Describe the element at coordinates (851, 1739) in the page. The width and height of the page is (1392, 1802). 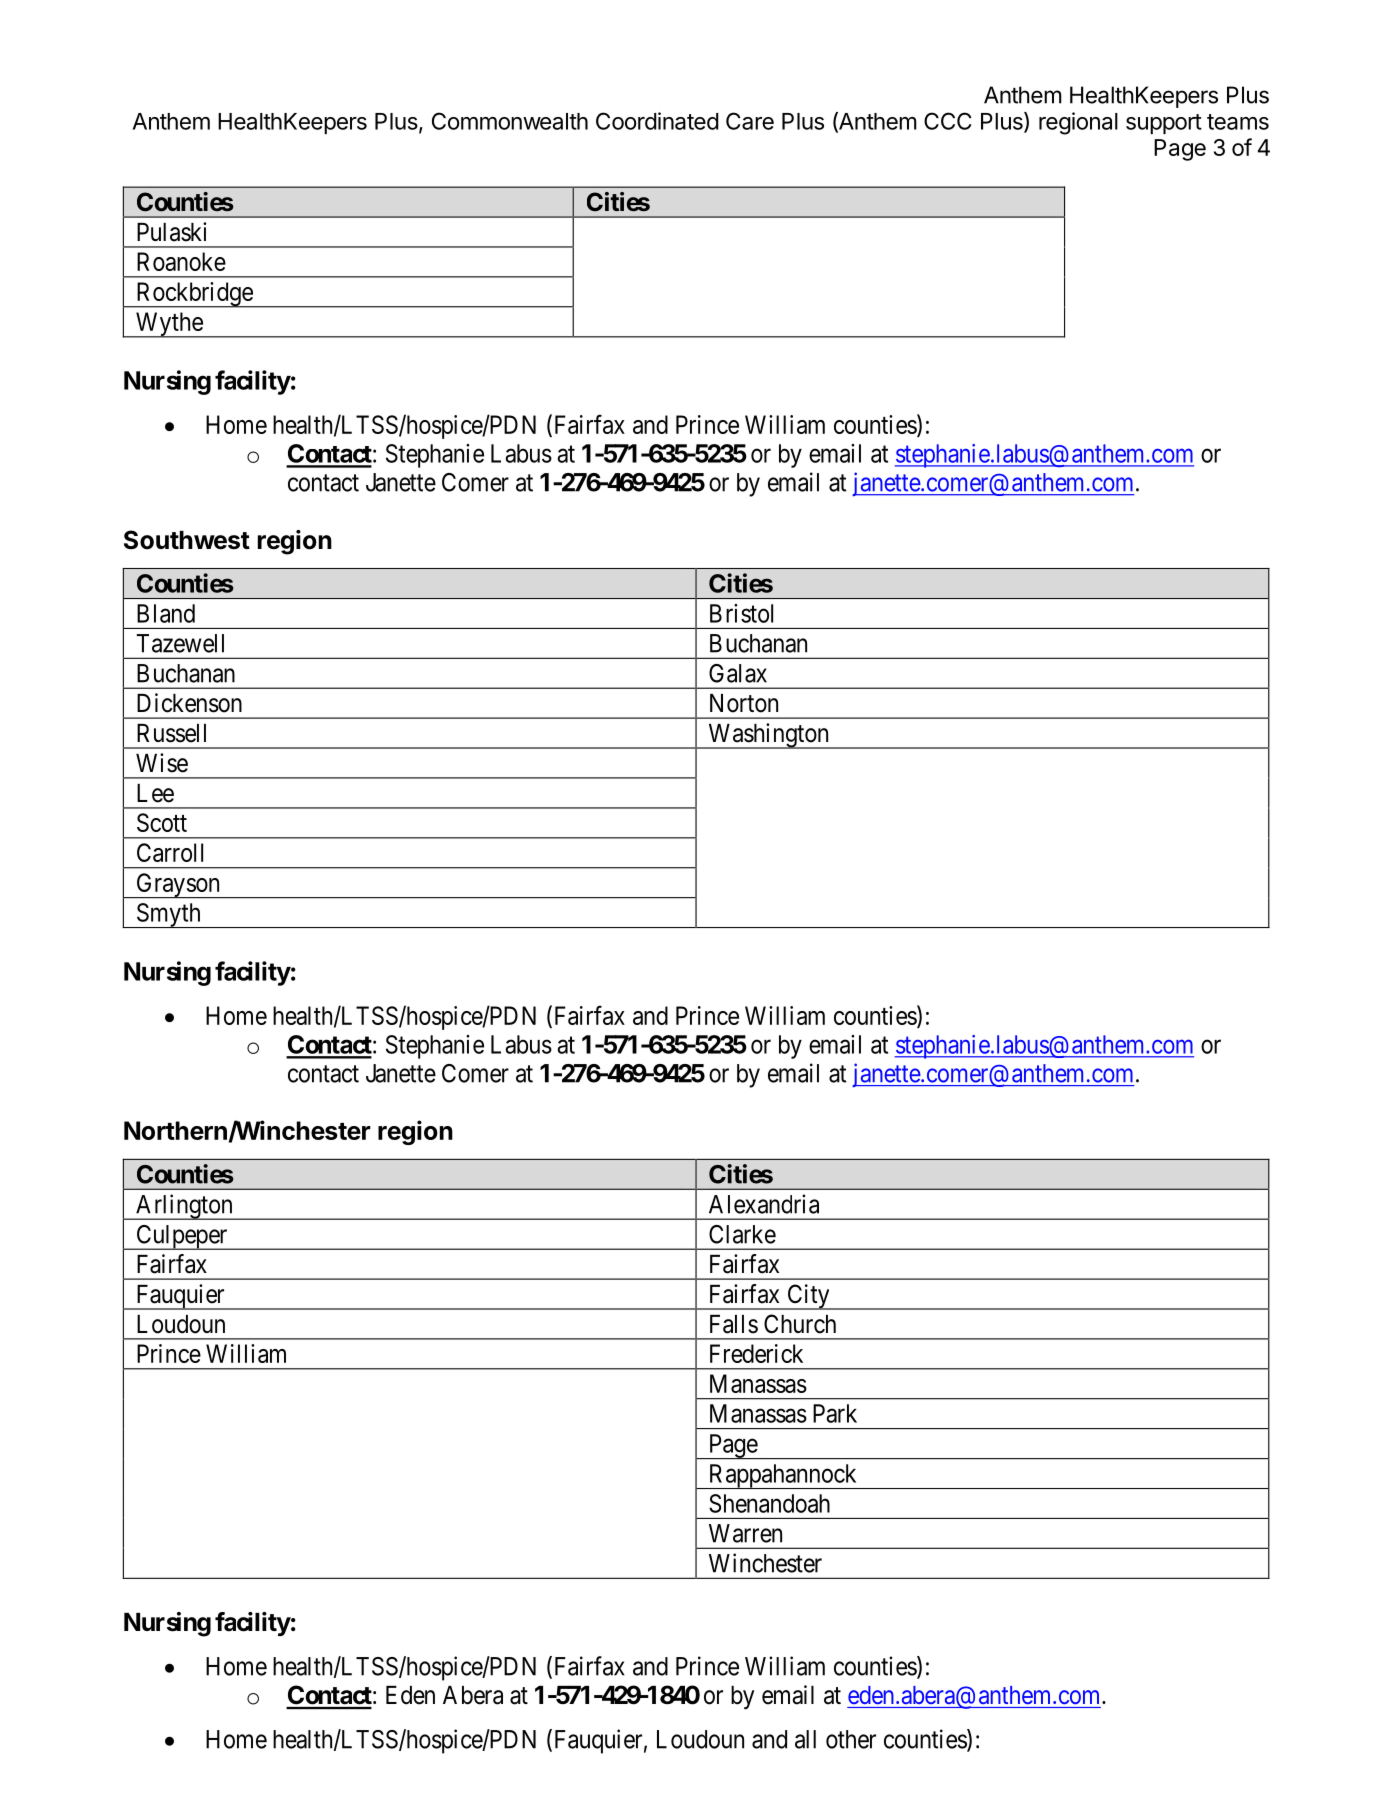
I see `other` at that location.
